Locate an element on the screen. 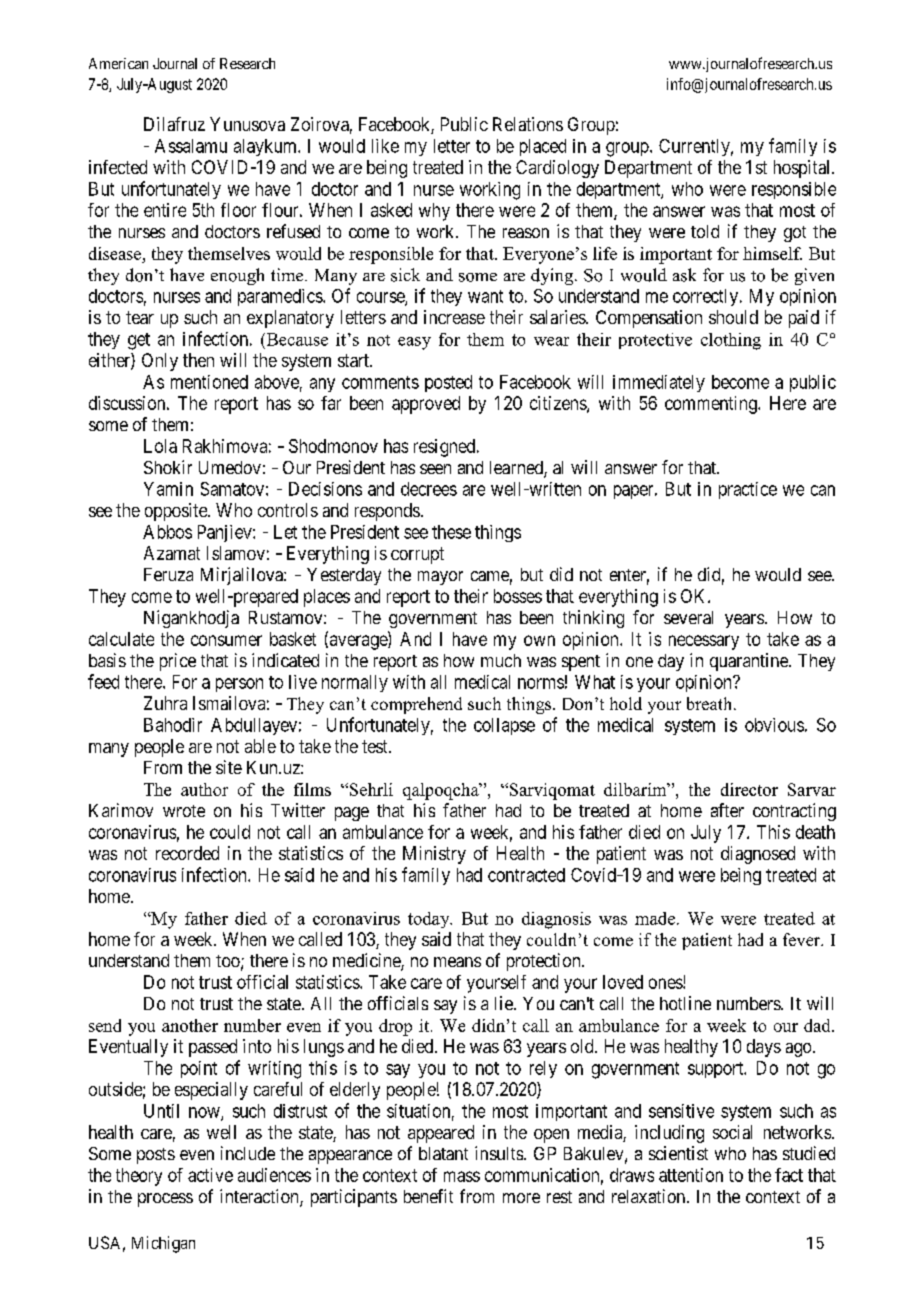 This screenshot has width=924, height=1308. quarantine is located at coordinates (750, 662).
